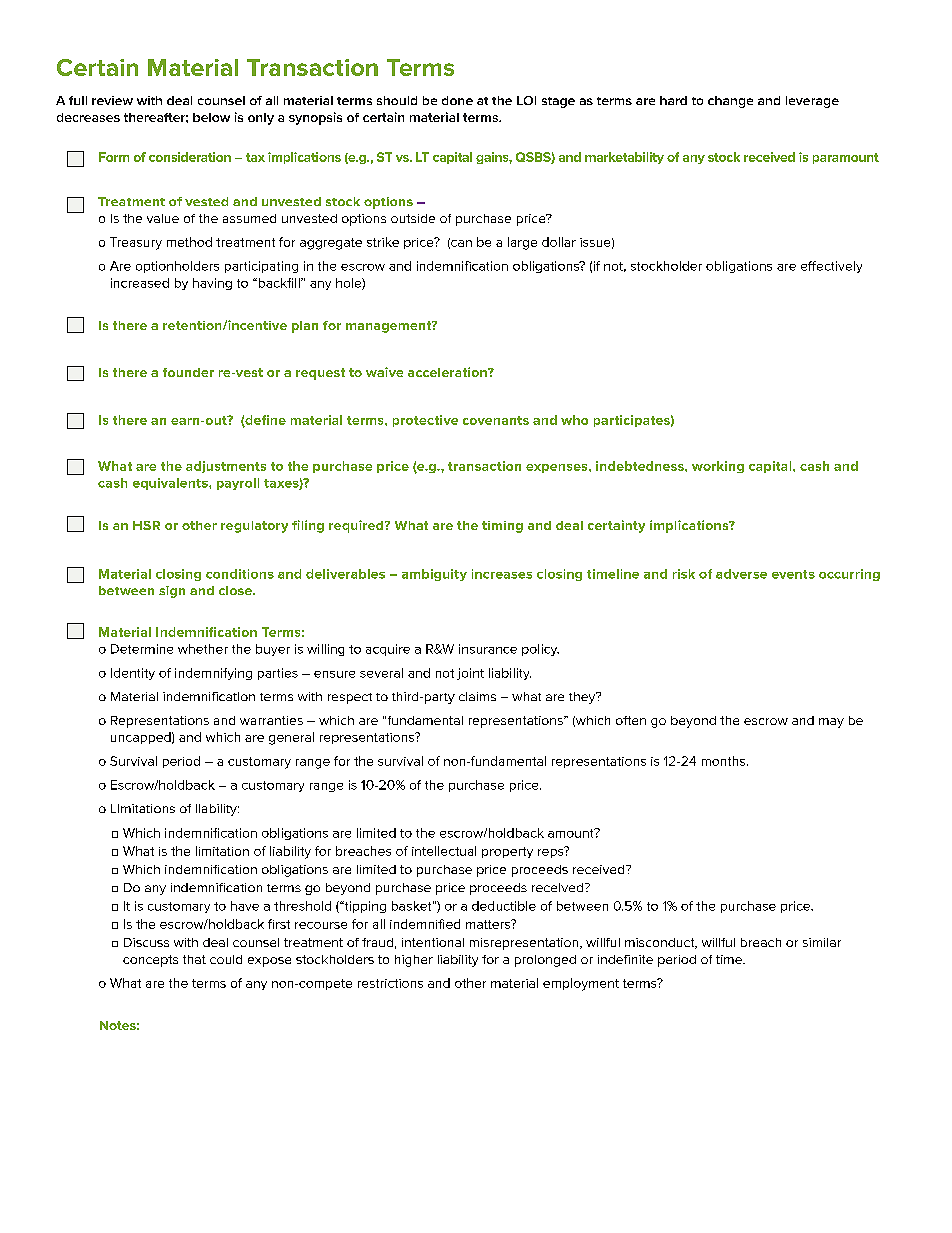 Image resolution: width=952 pixels, height=1233 pixels. What do you see at coordinates (457, 100) in the screenshot?
I see `done` at bounding box center [457, 100].
